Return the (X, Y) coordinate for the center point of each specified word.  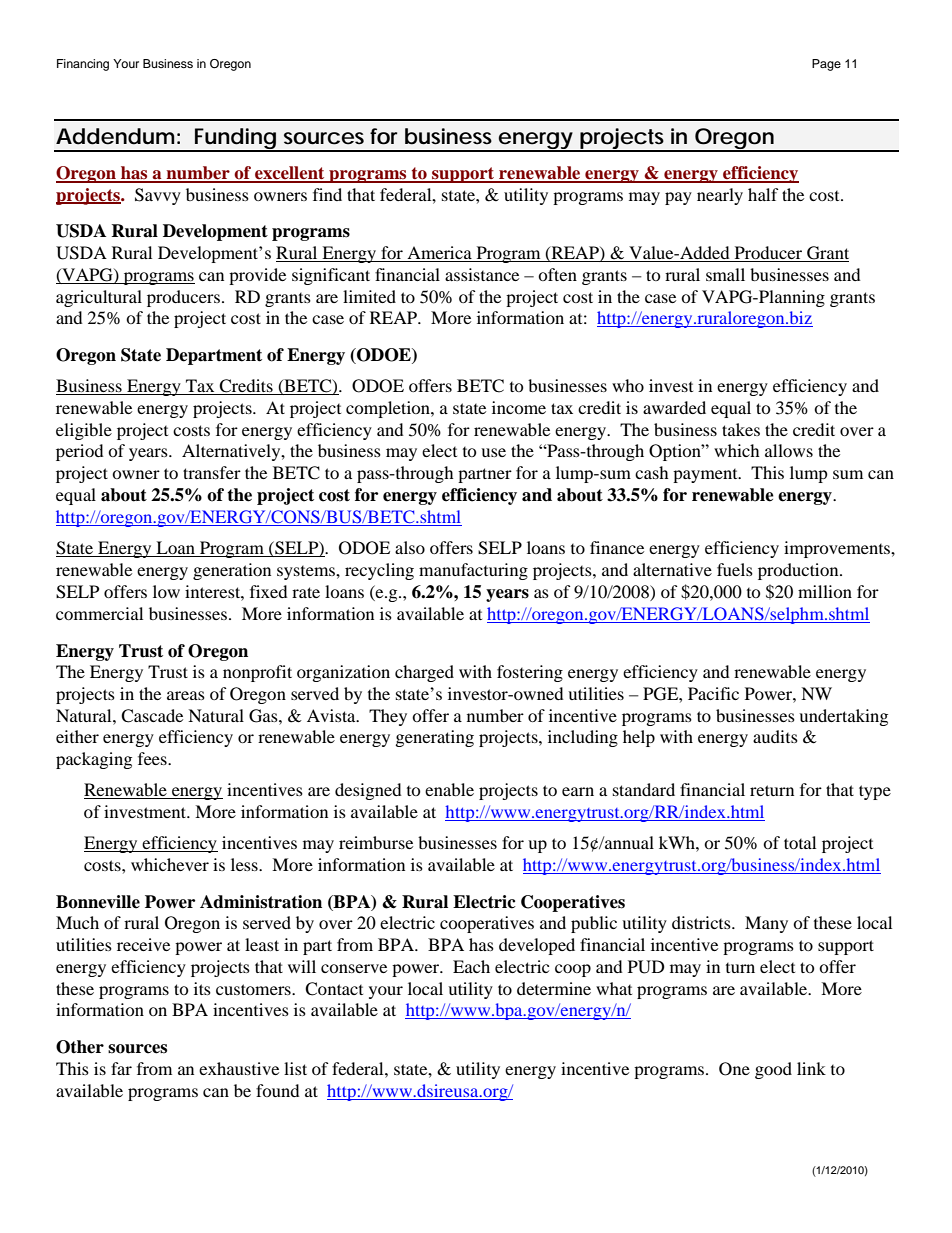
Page (826, 65)
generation (232, 571)
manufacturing (473, 571)
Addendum (115, 136)
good (773, 1070)
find (327, 194)
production (799, 571)
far (121, 1068)
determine (554, 988)
